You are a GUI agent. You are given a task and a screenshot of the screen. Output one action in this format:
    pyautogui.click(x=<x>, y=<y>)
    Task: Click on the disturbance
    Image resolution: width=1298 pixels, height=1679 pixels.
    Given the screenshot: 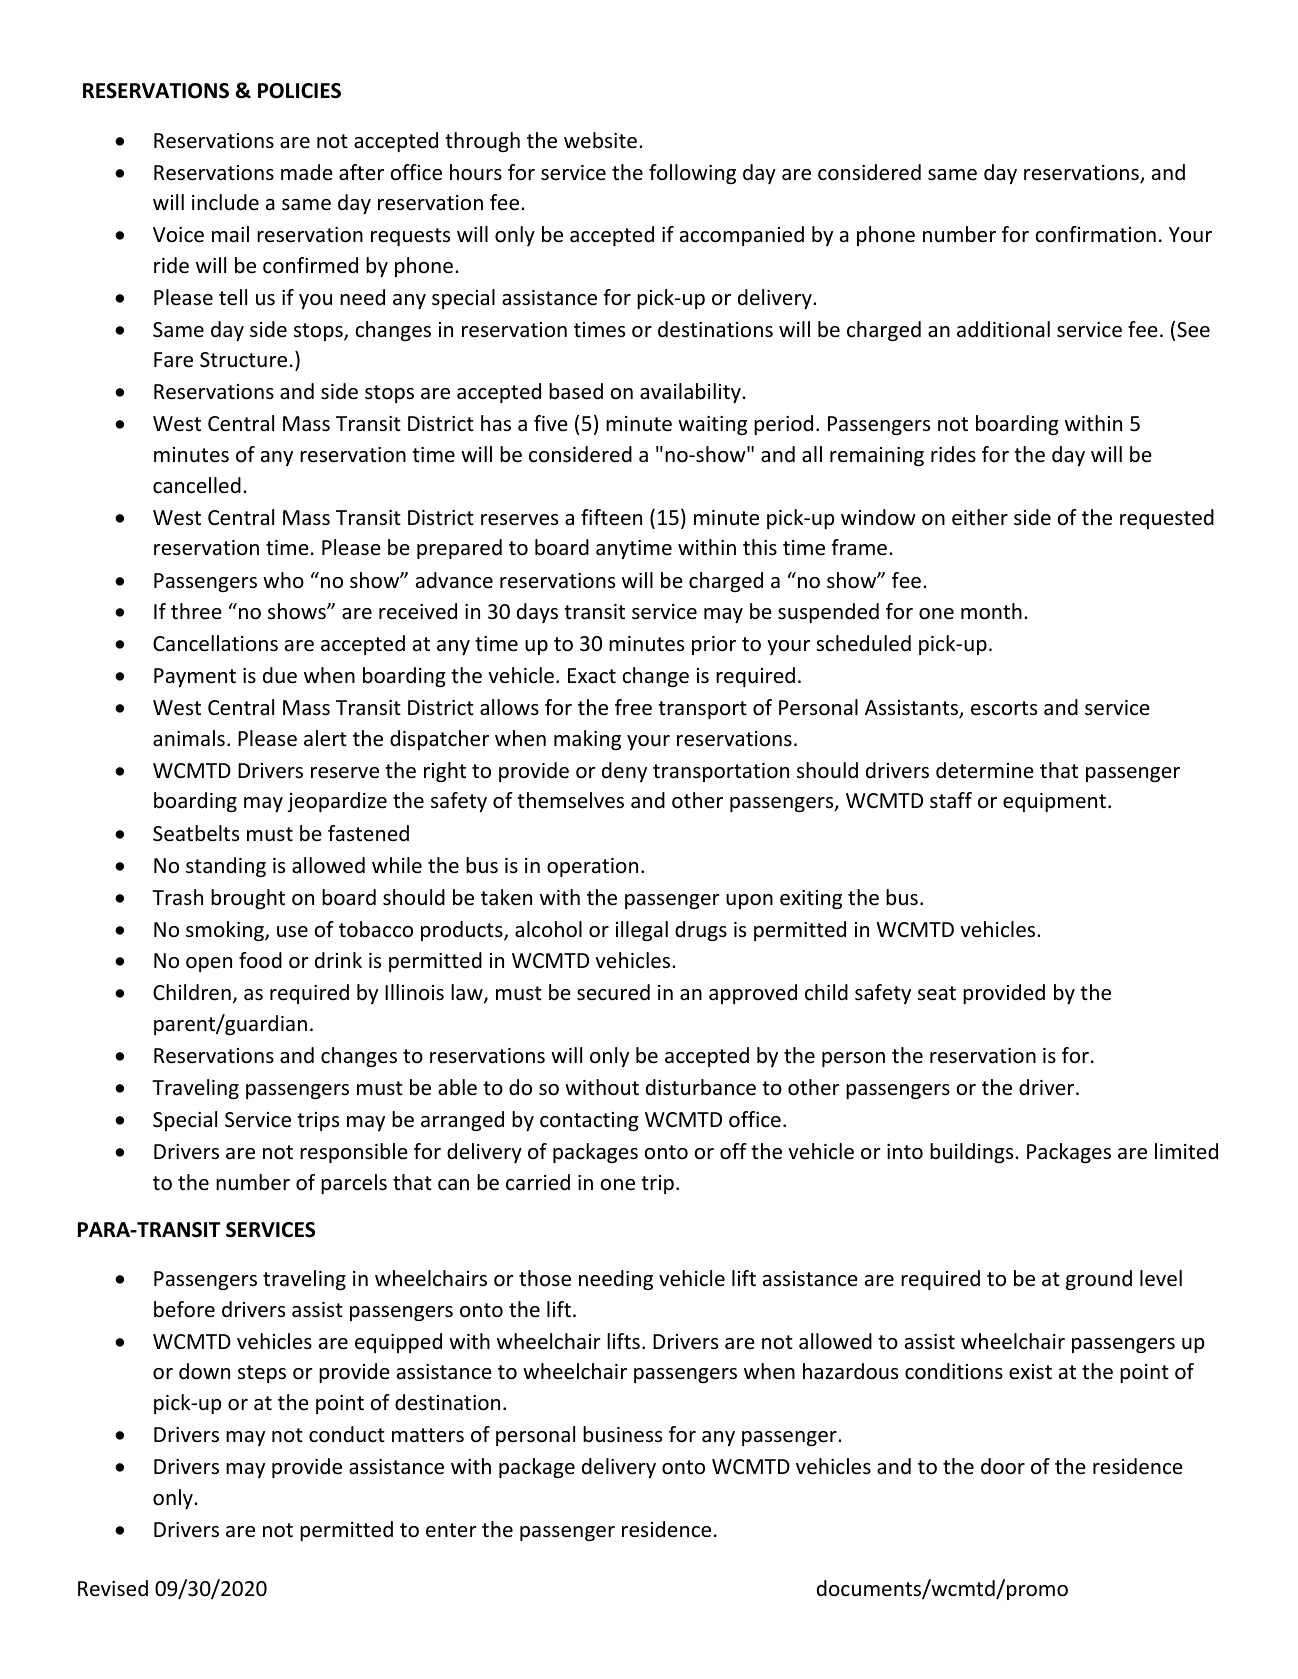 What is the action you would take?
    pyautogui.click(x=701, y=1087)
